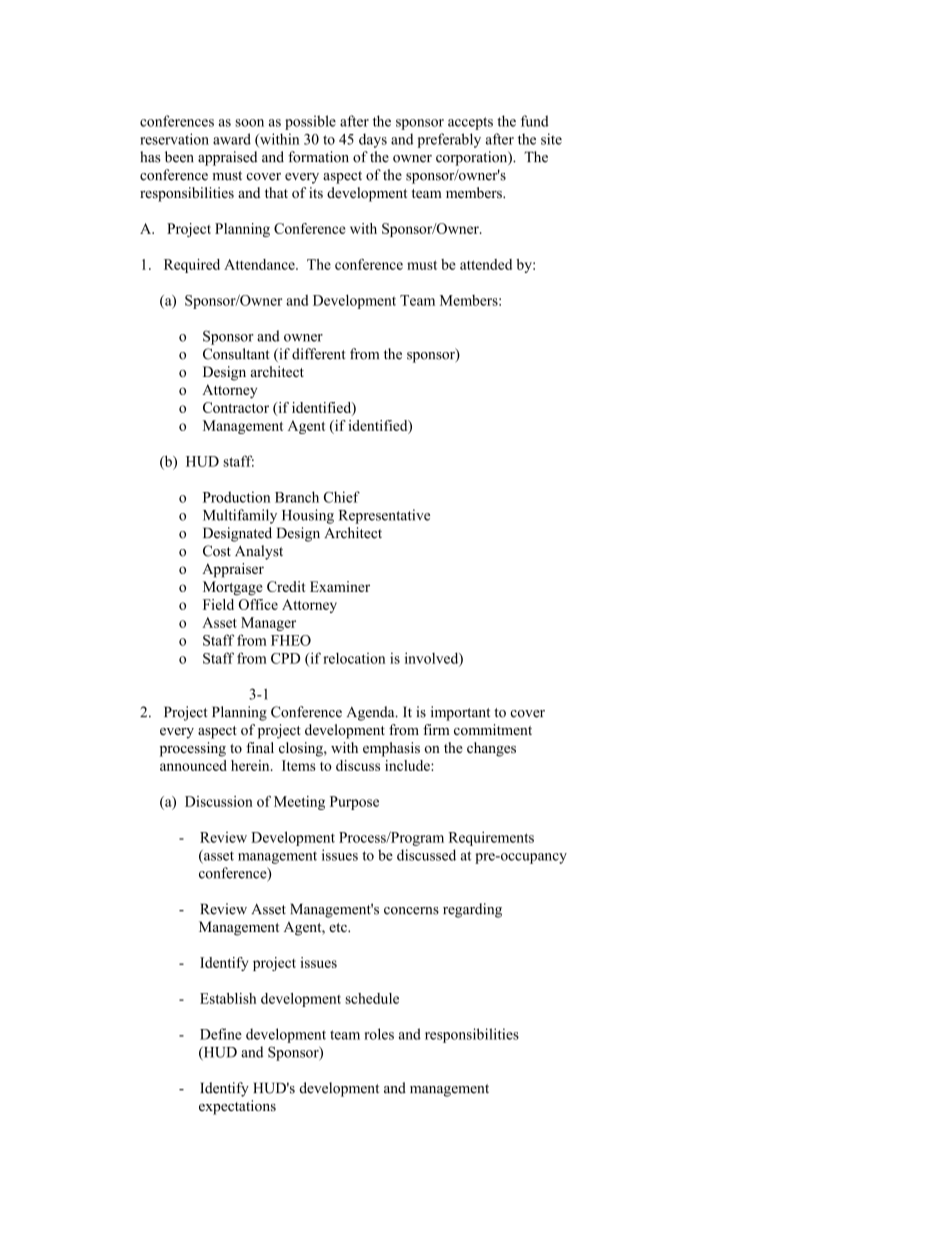 The width and height of the image is (952, 1233). Describe the element at coordinates (218, 604) in the image. I see `Field` at that location.
